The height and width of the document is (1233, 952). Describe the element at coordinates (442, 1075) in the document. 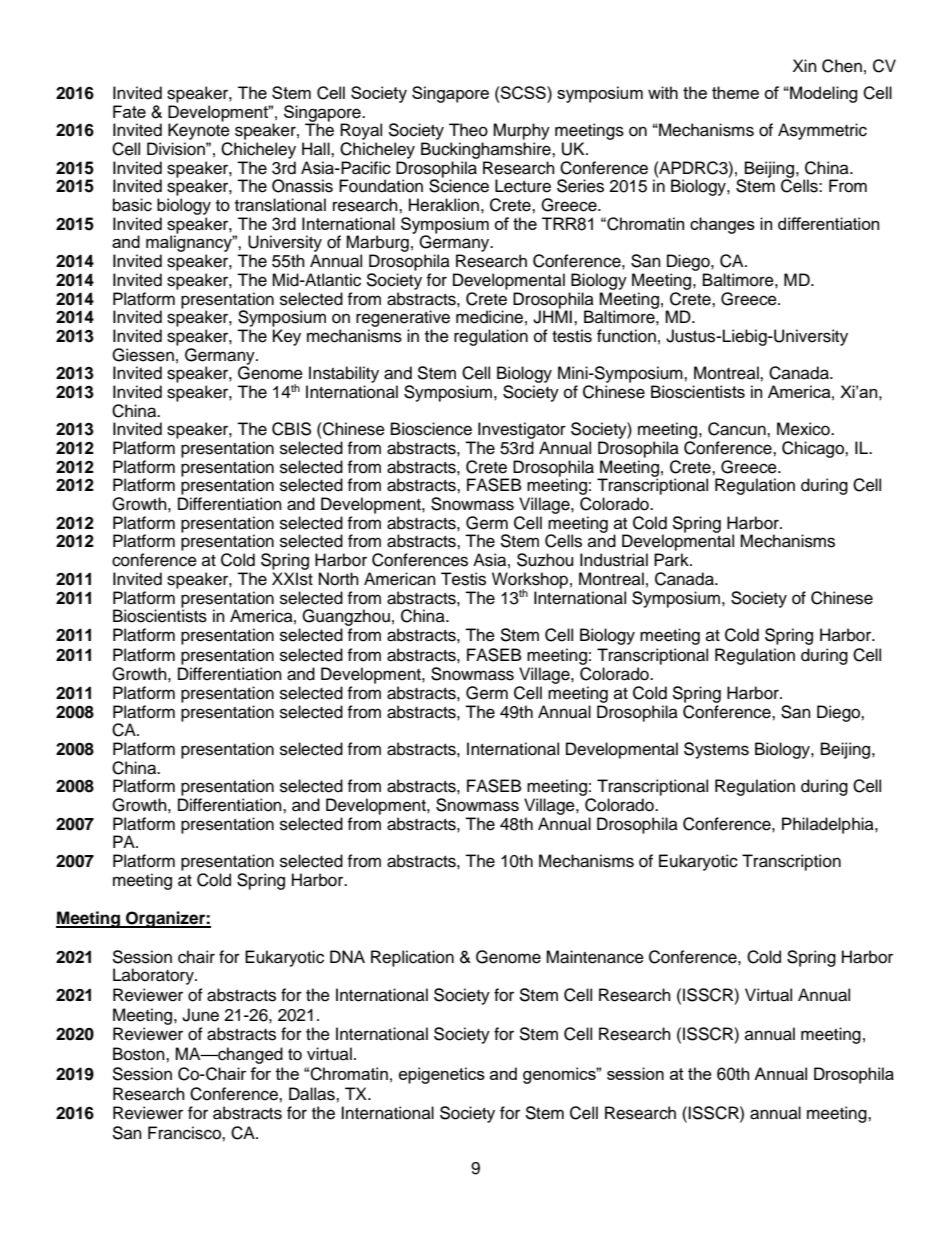

I see `epigenetics` at that location.
